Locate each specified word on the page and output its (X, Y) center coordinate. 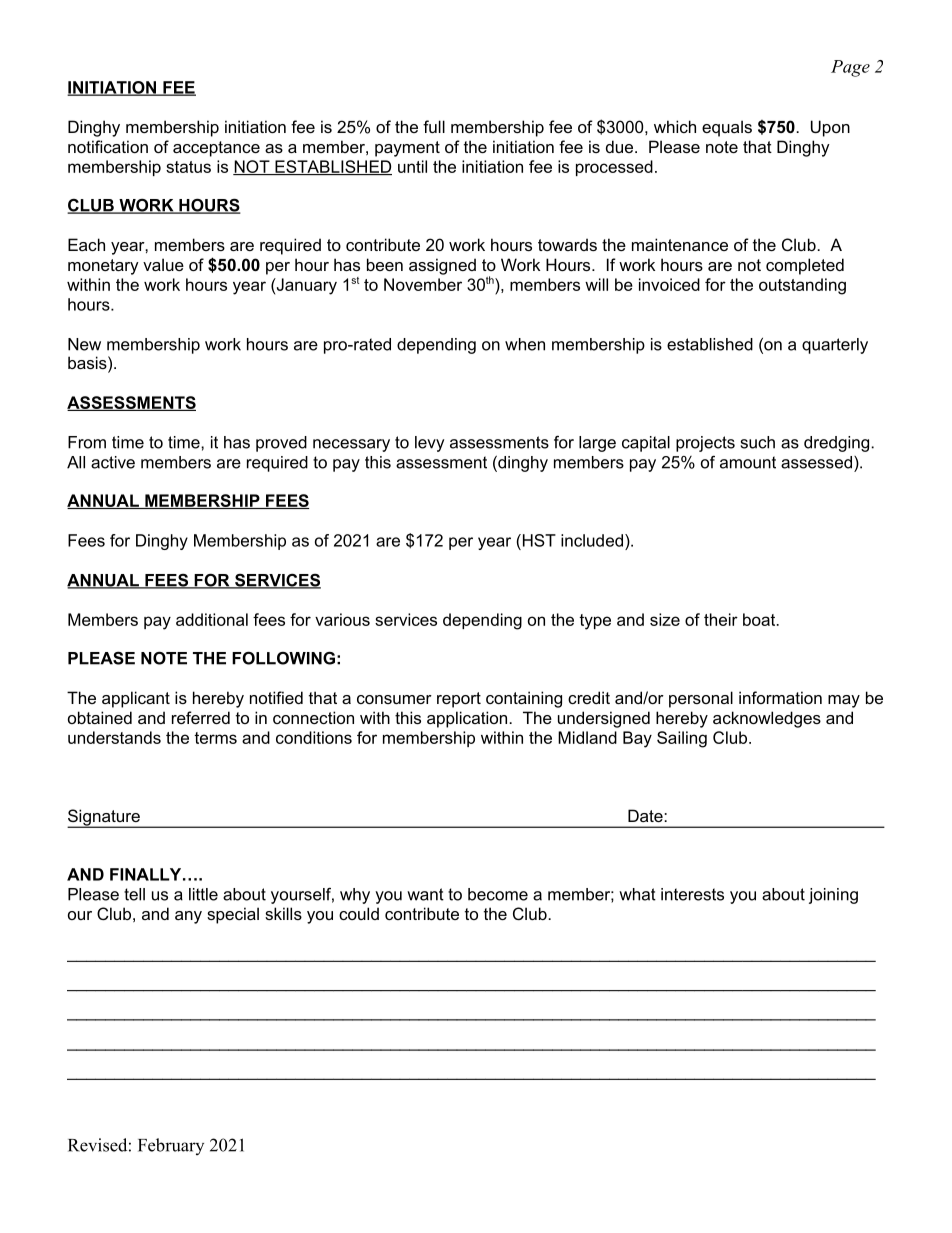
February (171, 1146)
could (359, 913)
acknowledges (767, 719)
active (113, 462)
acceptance (216, 149)
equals (727, 128)
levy (429, 444)
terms (215, 738)
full (434, 126)
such (758, 442)
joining (833, 896)
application (468, 719)
